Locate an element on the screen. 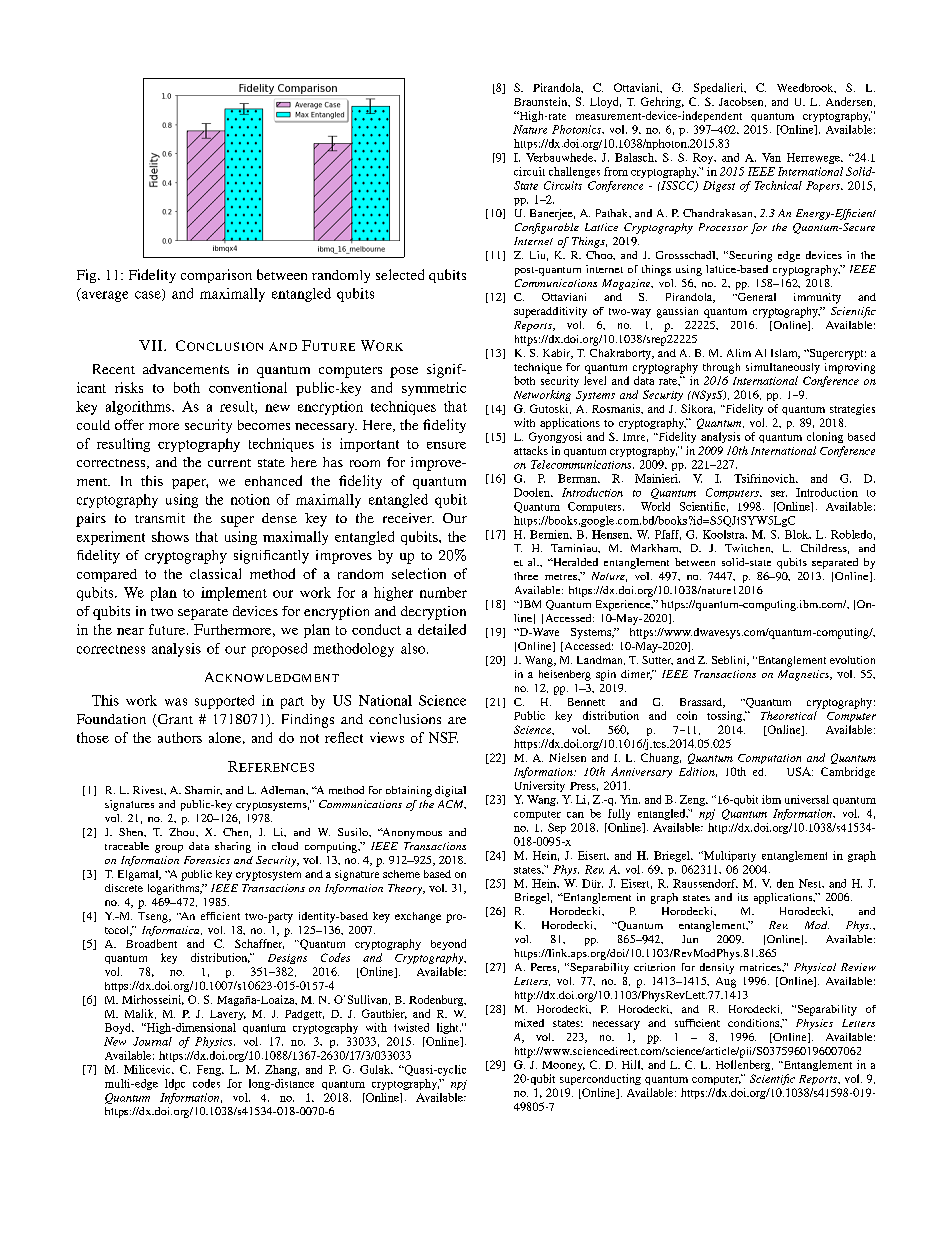 This screenshot has width=952, height=1233. conditions is located at coordinates (755, 1023).
